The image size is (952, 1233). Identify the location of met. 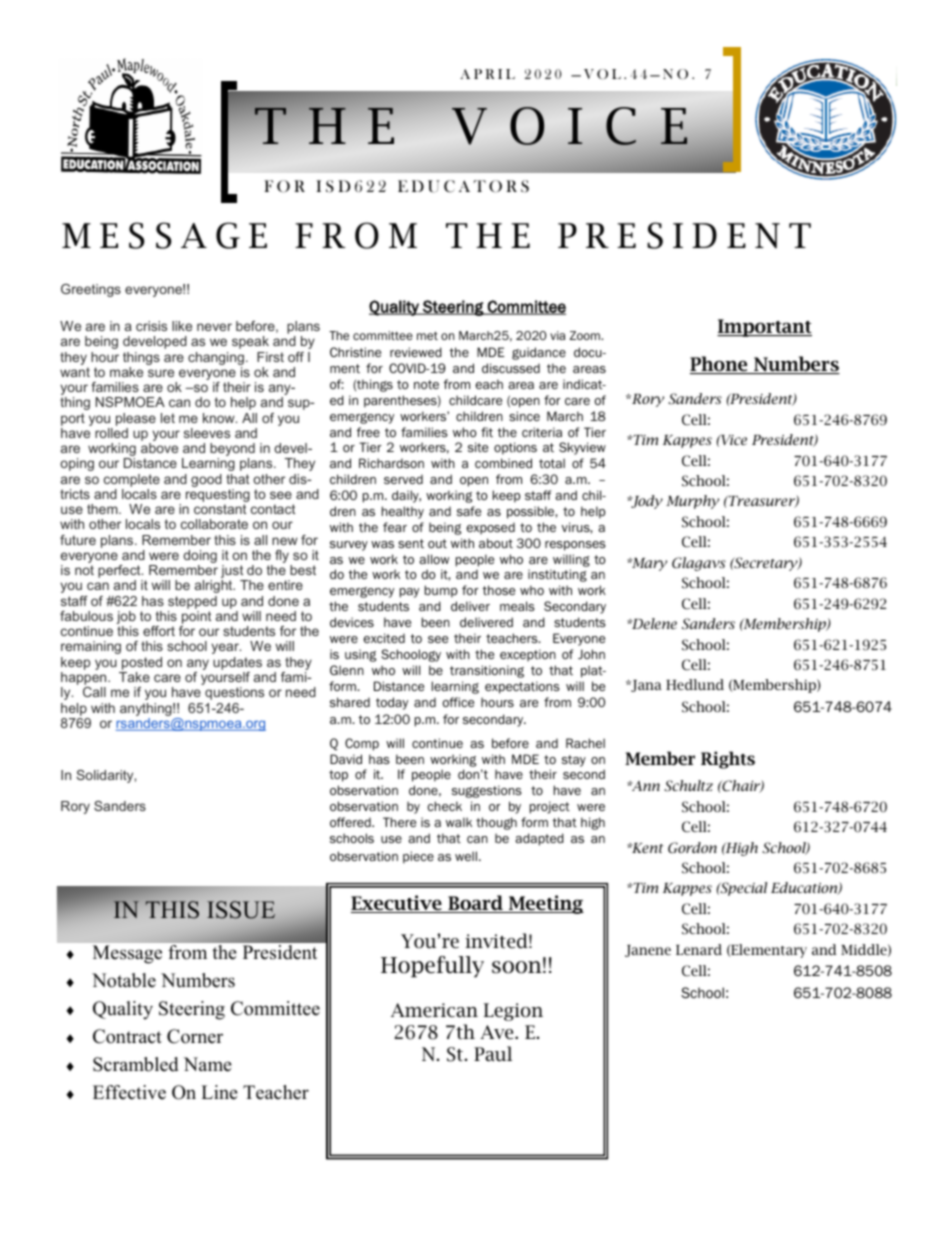
(427, 335).
